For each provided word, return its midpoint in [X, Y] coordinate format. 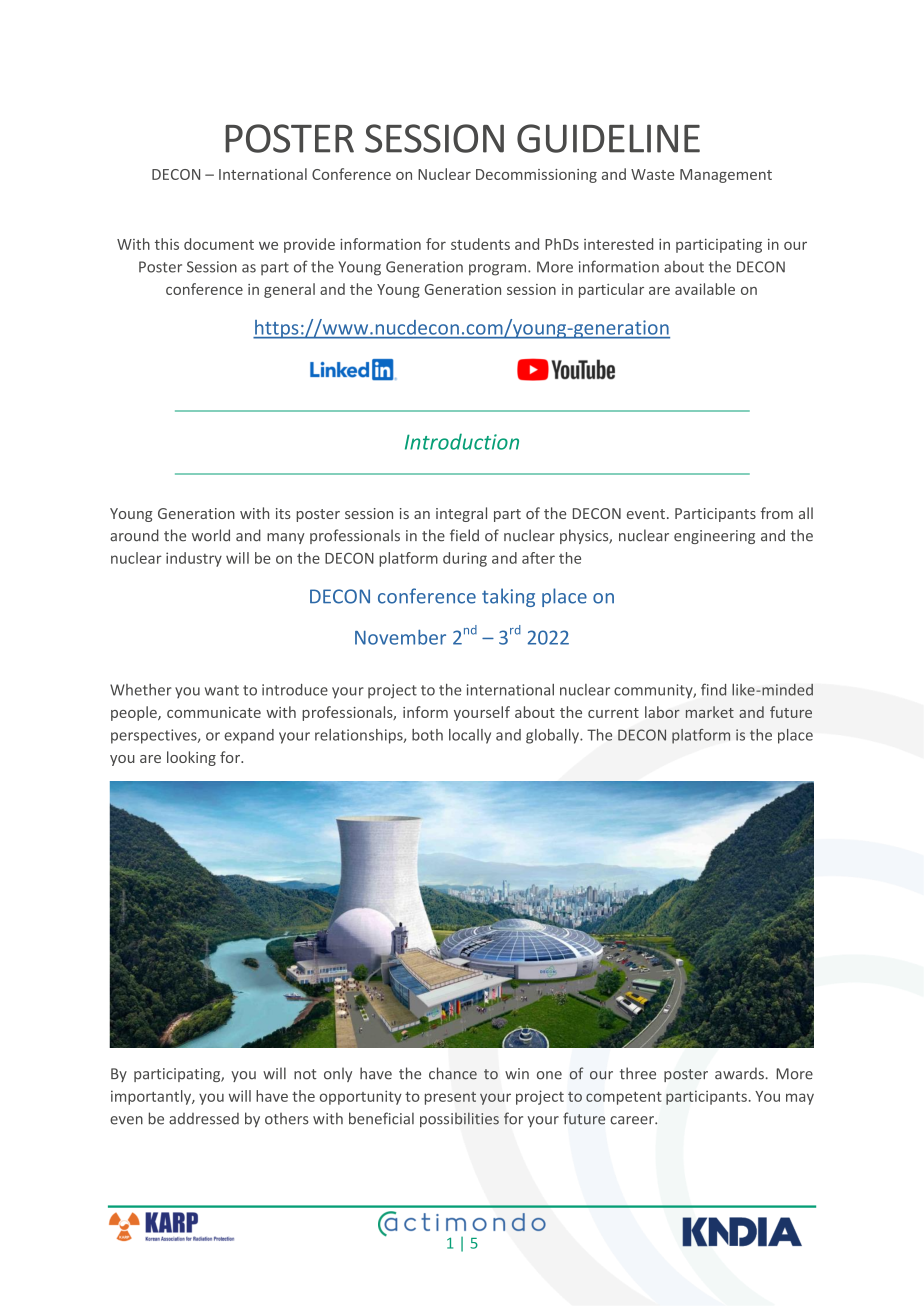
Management [726, 176]
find [713, 689]
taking [508, 597]
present [450, 1098]
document [219, 244]
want [222, 690]
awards [739, 1073]
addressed [204, 1119]
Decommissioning [536, 176]
